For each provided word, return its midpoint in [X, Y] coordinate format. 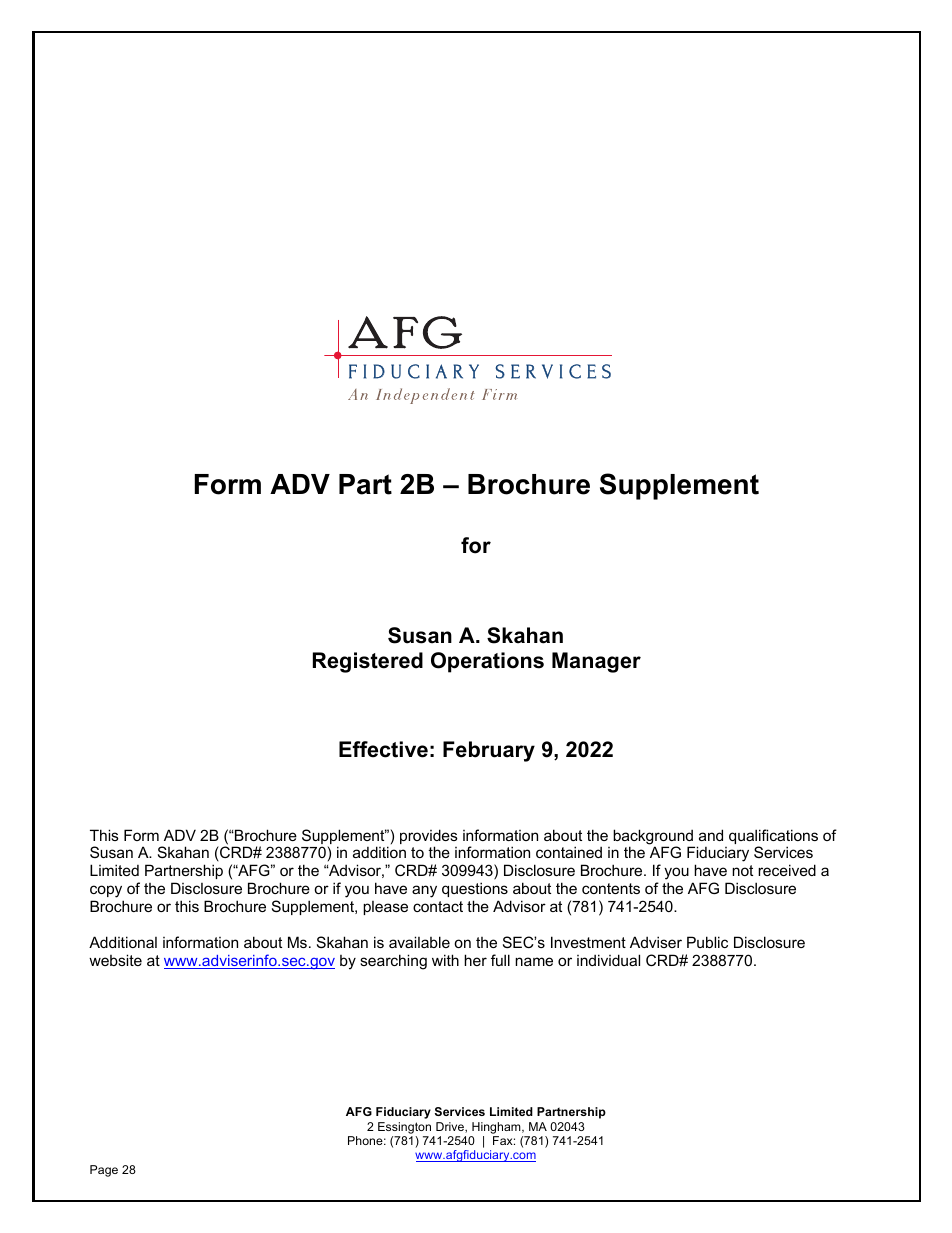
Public [707, 942]
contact [438, 906]
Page [104, 1171]
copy [107, 893]
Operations [487, 662]
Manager [596, 662]
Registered [368, 662]
